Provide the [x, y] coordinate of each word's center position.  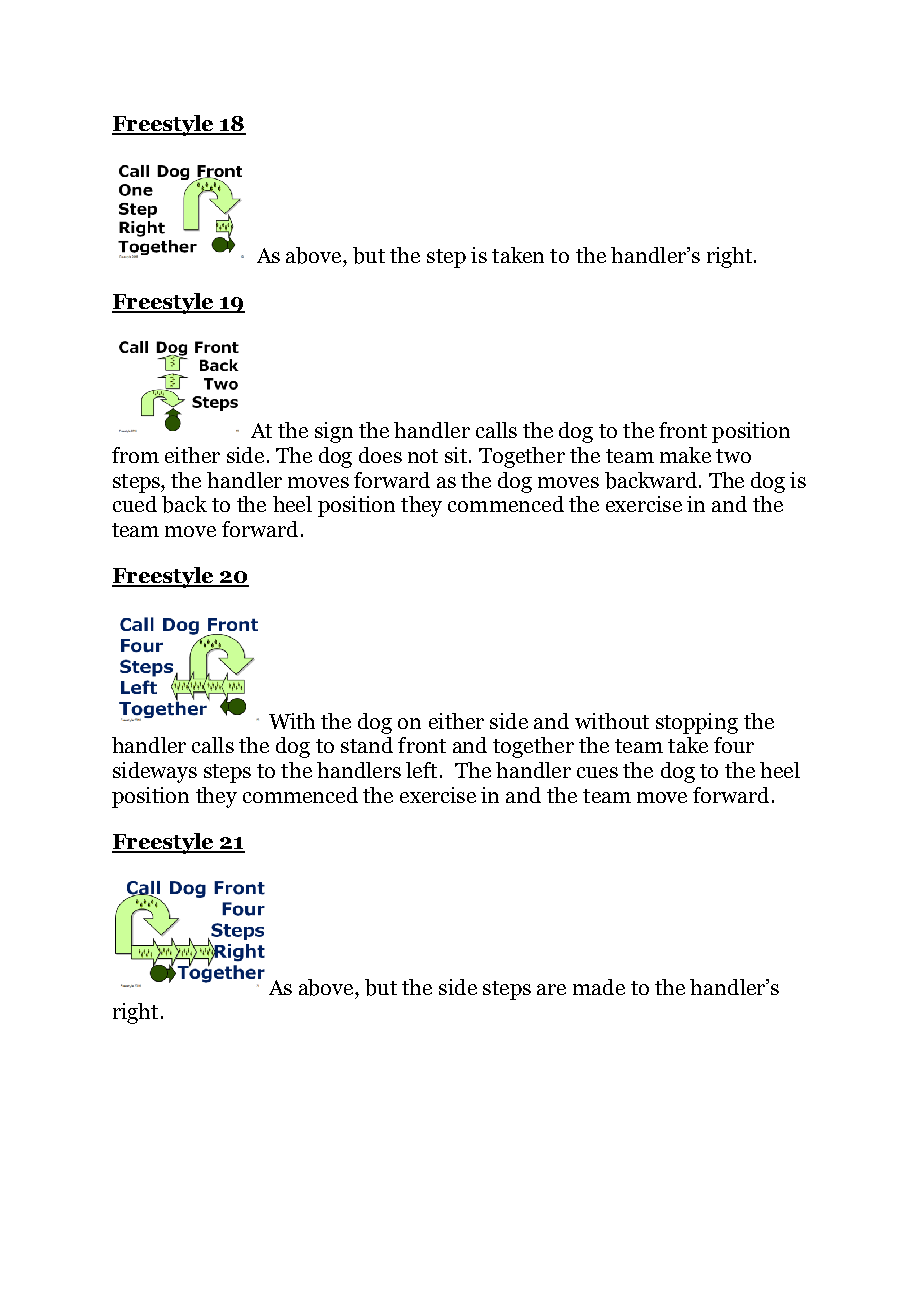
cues [597, 772]
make [685, 455]
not [423, 456]
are [551, 989]
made [599, 987]
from [135, 455]
